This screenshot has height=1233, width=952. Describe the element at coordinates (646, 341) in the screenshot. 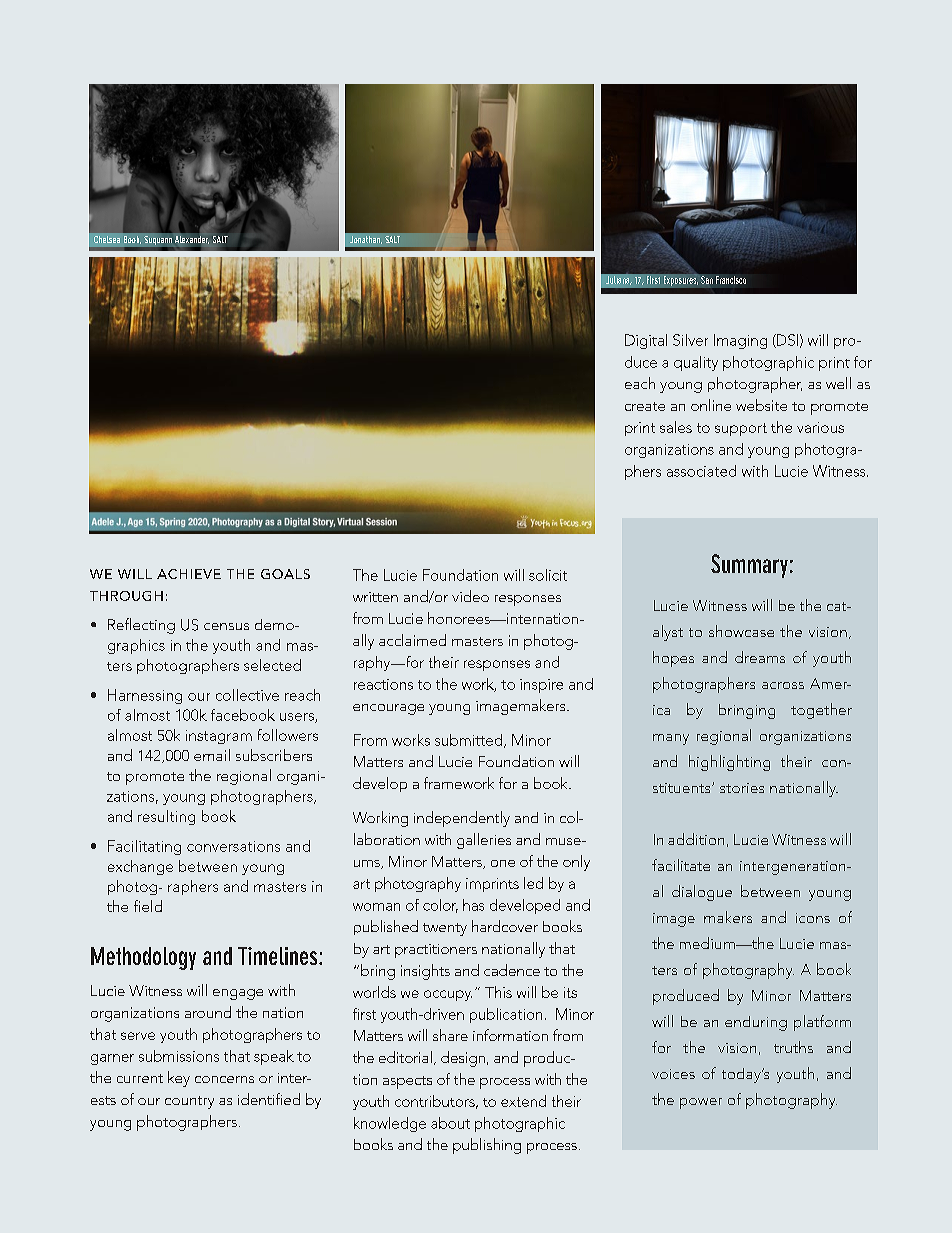

I see `Digital` at that location.
